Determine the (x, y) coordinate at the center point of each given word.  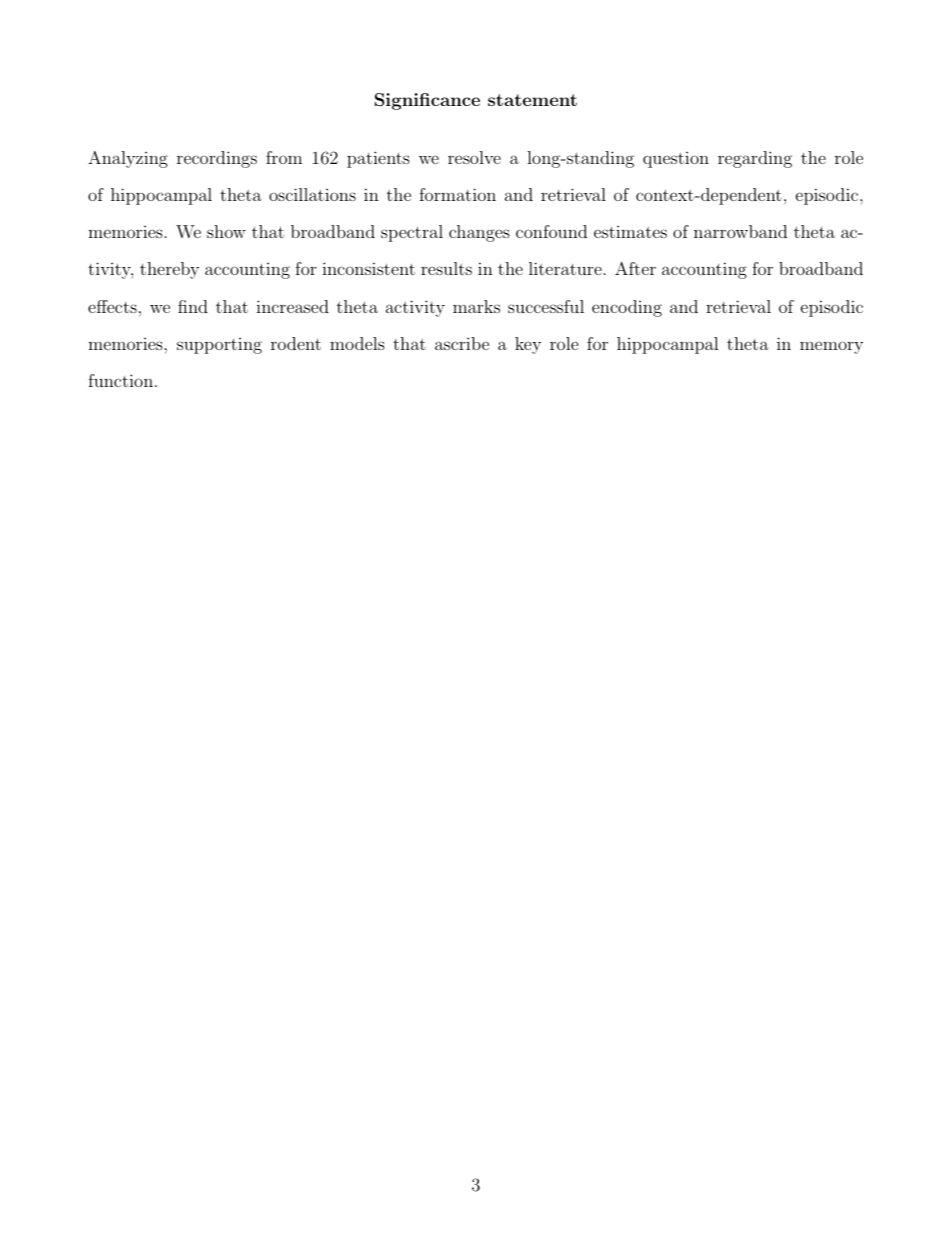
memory (831, 347)
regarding (755, 159)
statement (532, 100)
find (193, 306)
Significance (427, 101)
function (120, 380)
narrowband (740, 231)
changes (479, 233)
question (676, 160)
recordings (217, 159)
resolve (474, 157)
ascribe (462, 343)
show (226, 231)
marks (476, 306)
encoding (627, 308)
